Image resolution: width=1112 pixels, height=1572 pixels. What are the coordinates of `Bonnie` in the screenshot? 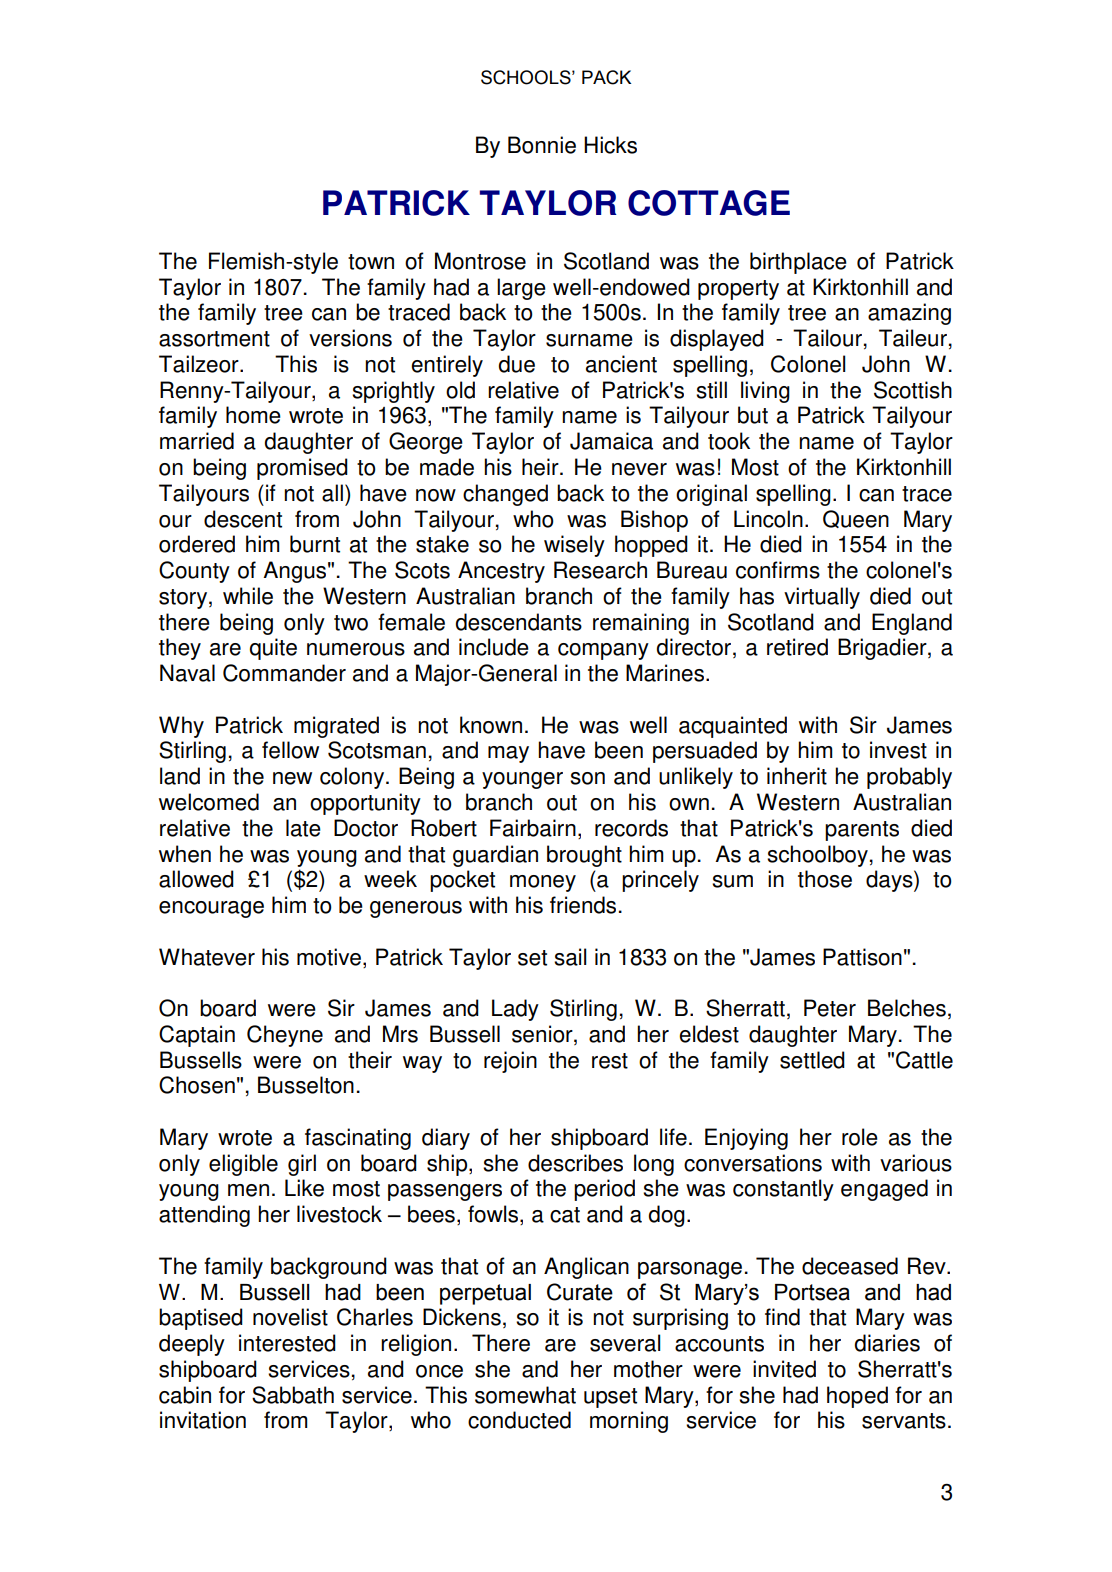 It's located at (542, 145).
